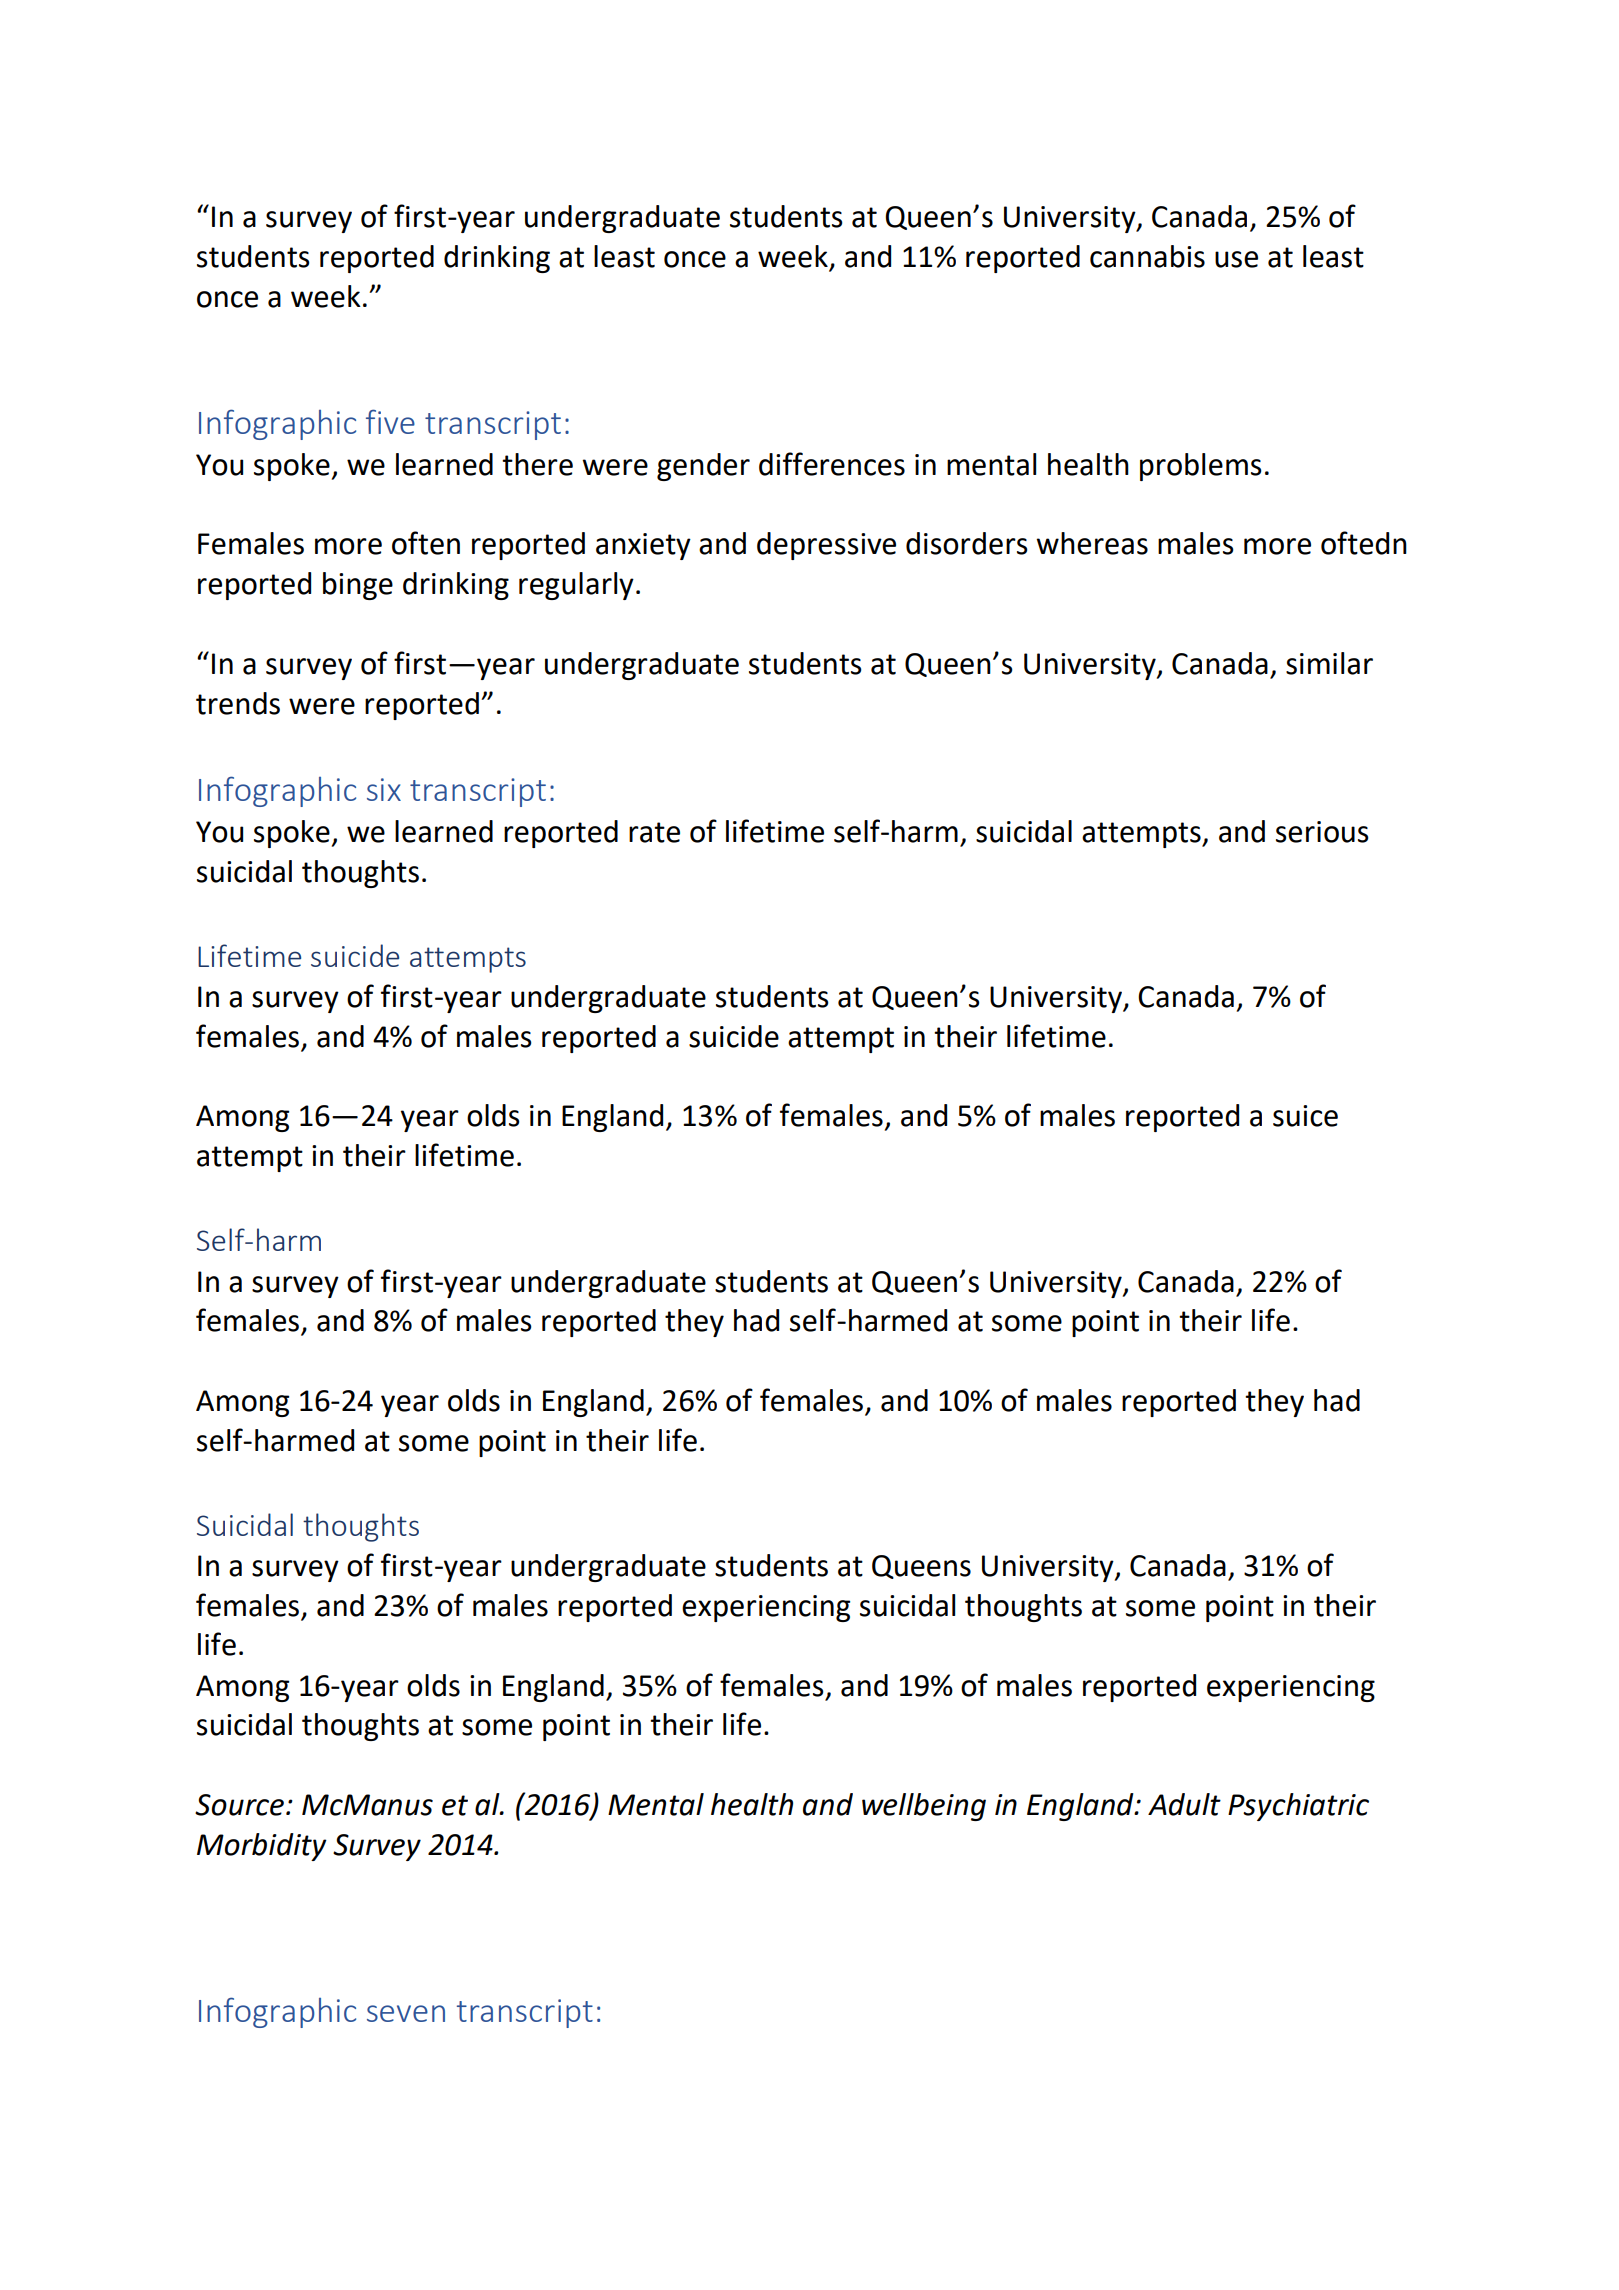 This page has height=2290, width=1619. I want to click on use, so click(1236, 259).
